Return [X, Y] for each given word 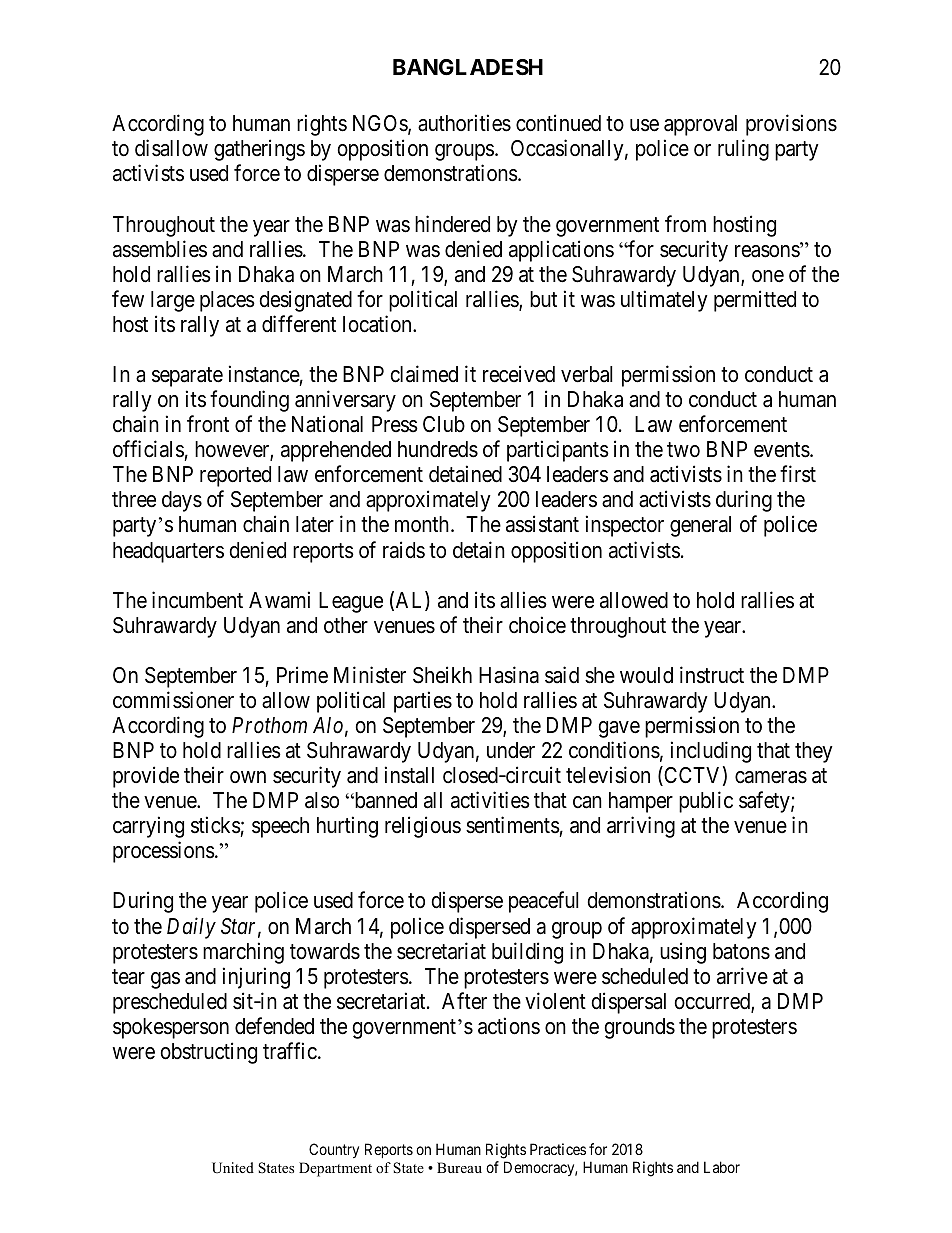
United [233, 1168]
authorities [464, 123]
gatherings [259, 150]
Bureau [459, 1167]
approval [700, 125]
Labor [722, 1167]
